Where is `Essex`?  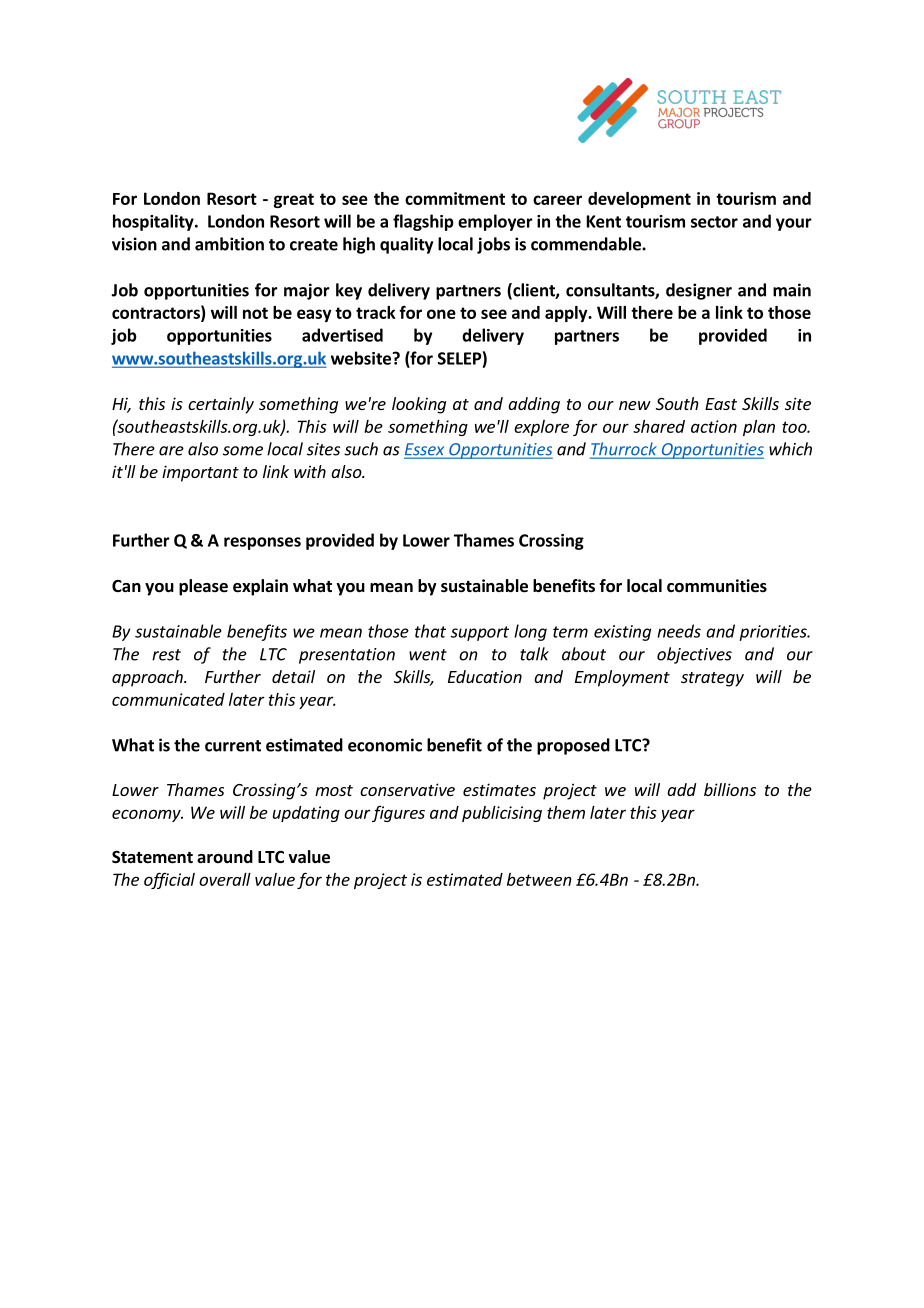 Essex is located at coordinates (425, 450).
